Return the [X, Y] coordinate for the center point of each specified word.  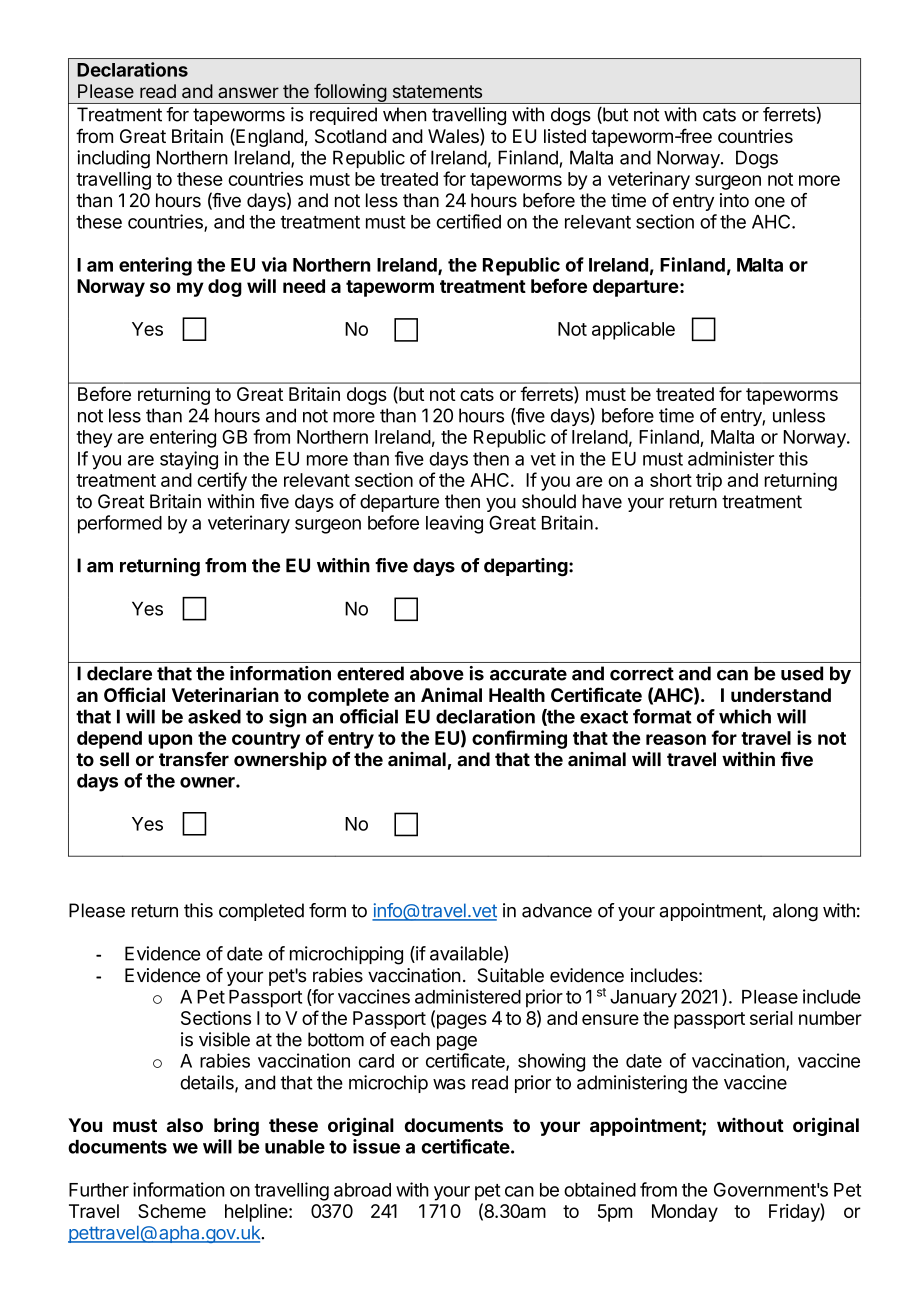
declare [119, 673]
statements [437, 91]
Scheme [172, 1211]
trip [709, 481]
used [802, 673]
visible [224, 1039]
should [549, 501]
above [437, 673]
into [734, 200]
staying [189, 460]
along [795, 912]
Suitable [511, 975]
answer [248, 92]
